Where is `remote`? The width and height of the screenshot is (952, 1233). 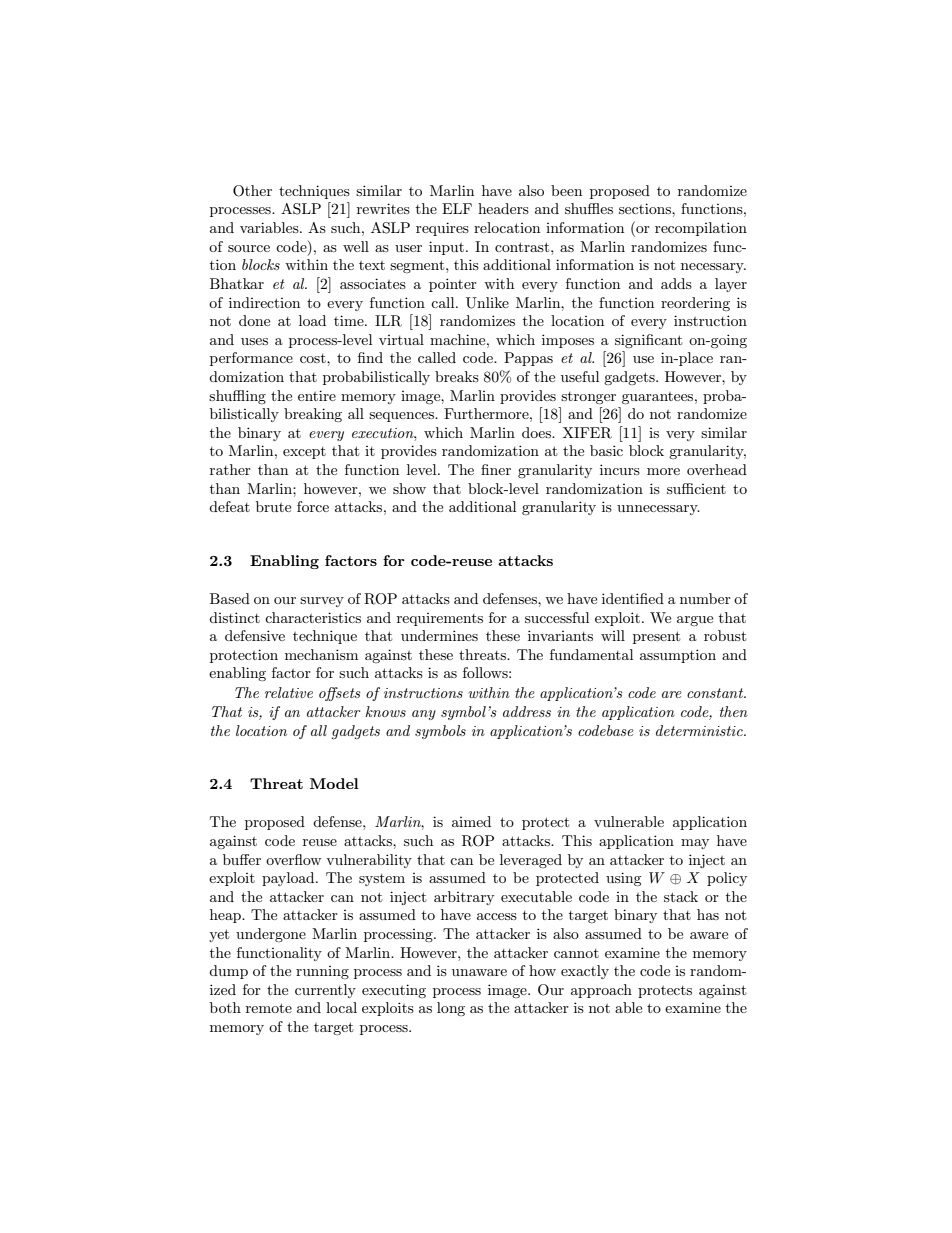
remote is located at coordinates (269, 1008).
